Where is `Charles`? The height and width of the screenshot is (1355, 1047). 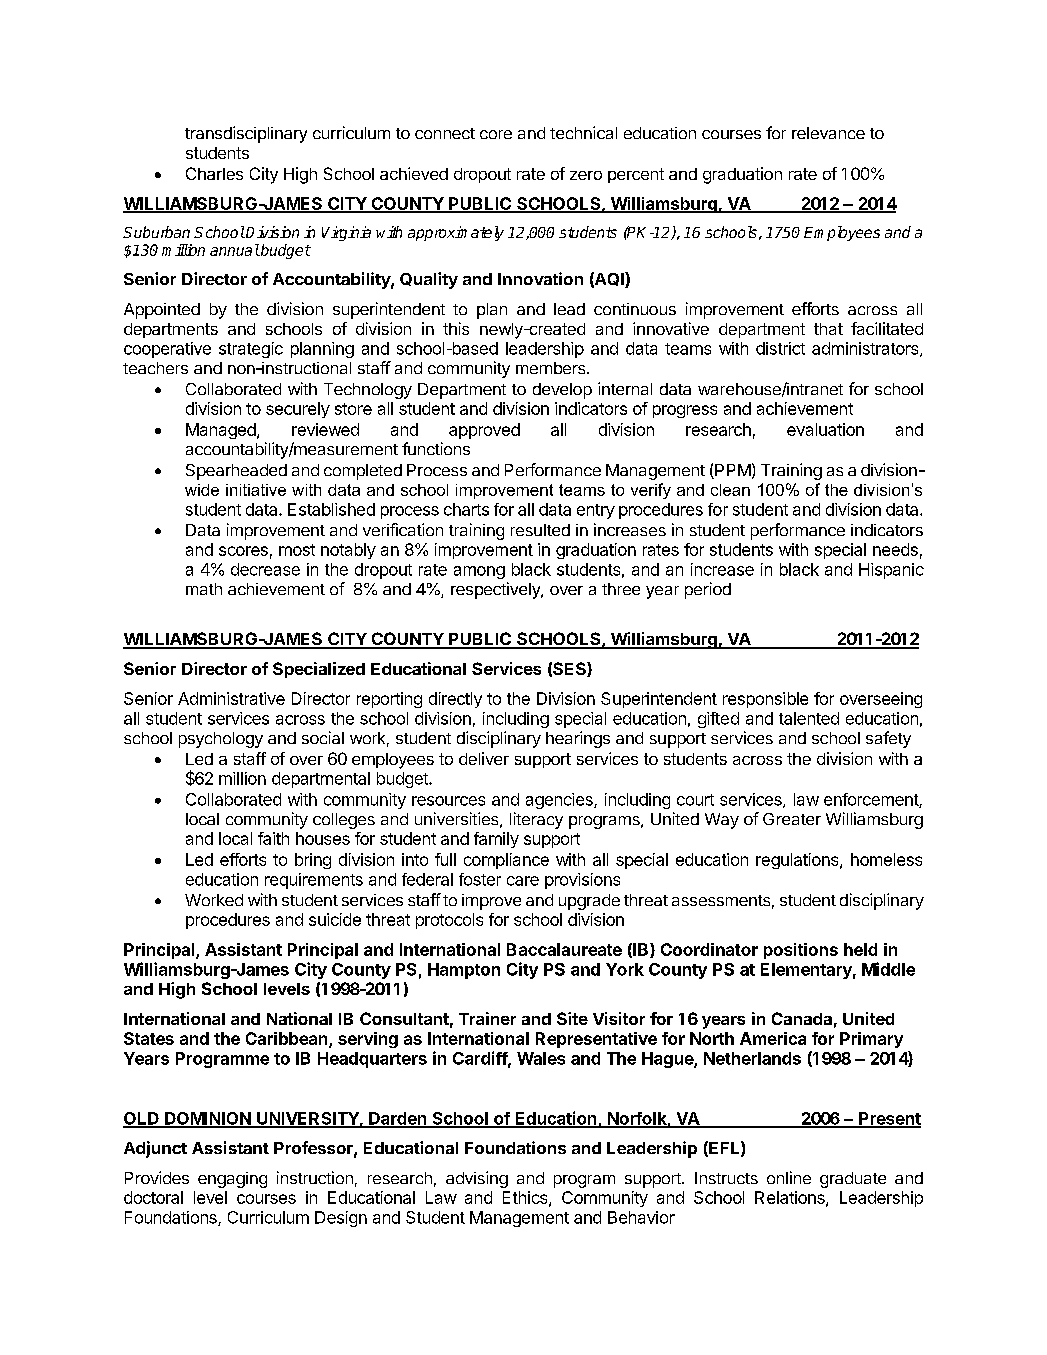
Charles is located at coordinates (214, 173).
